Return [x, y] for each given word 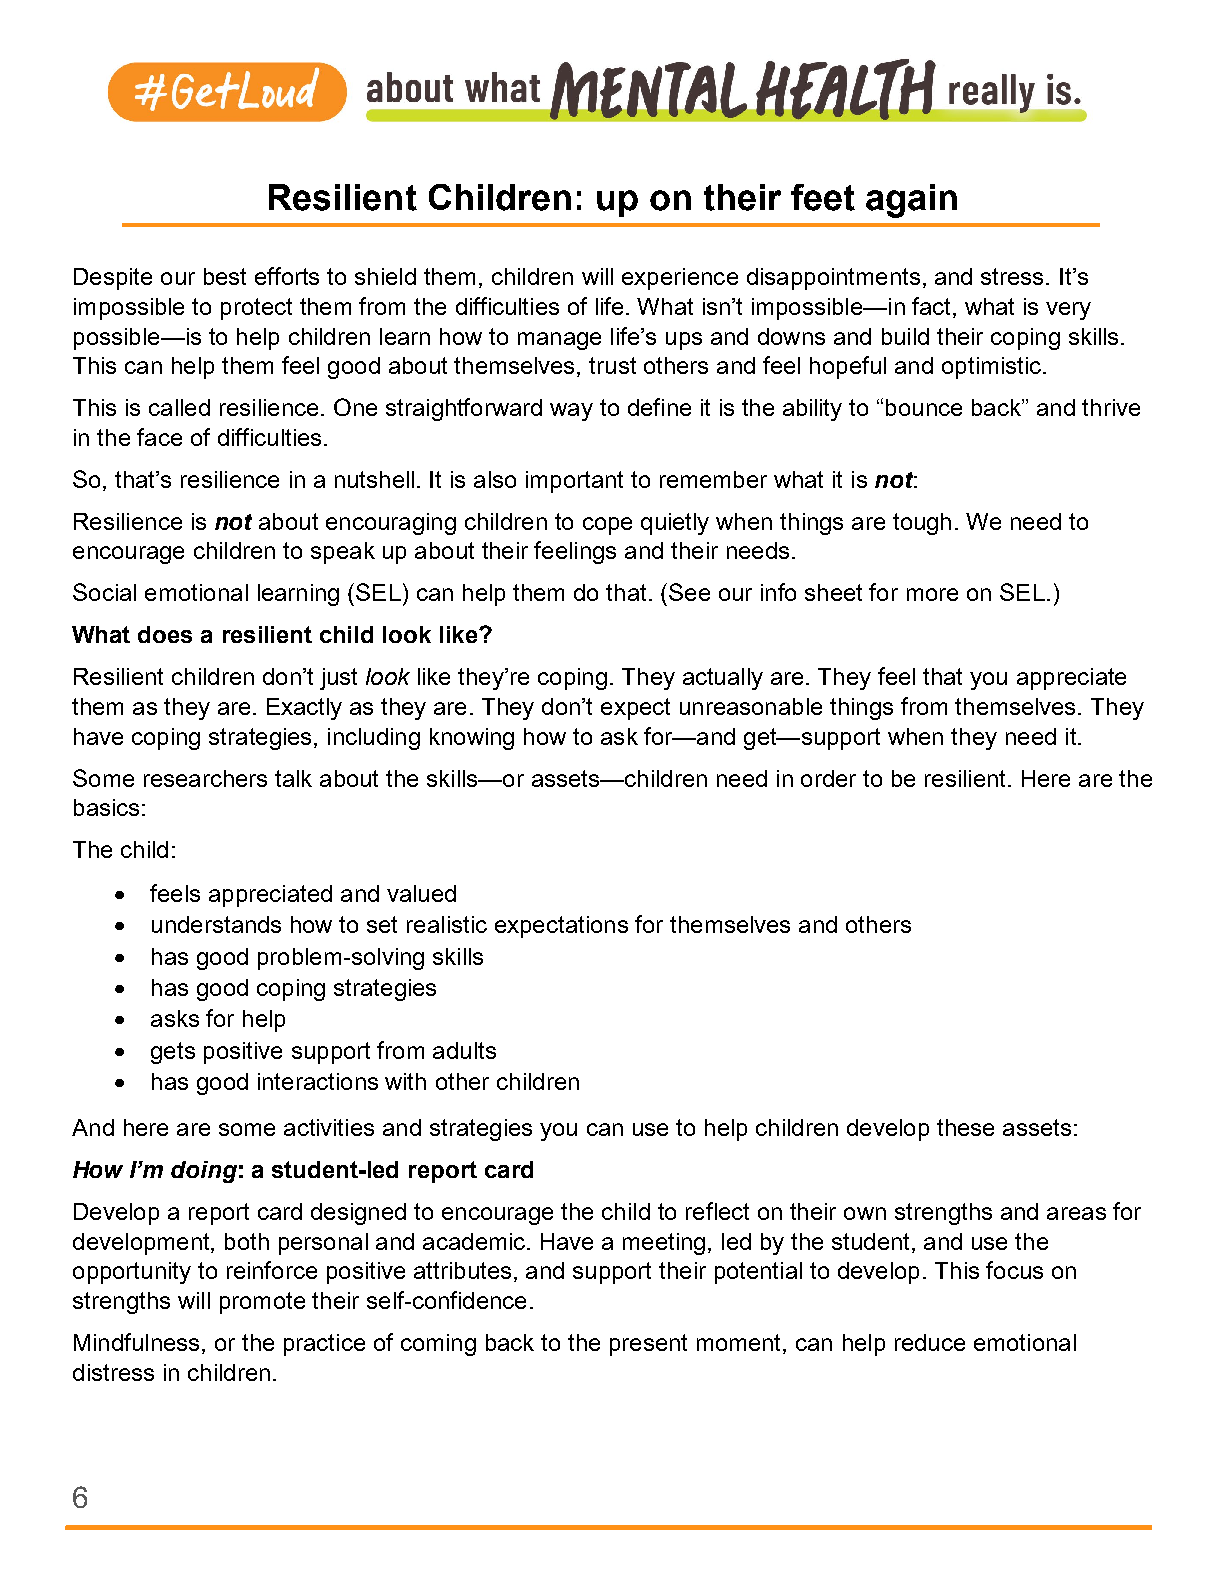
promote [262, 1303]
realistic [447, 924]
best [225, 276]
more [932, 594]
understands [216, 924]
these [965, 1127]
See [689, 592]
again [911, 201]
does [165, 634]
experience [680, 279]
